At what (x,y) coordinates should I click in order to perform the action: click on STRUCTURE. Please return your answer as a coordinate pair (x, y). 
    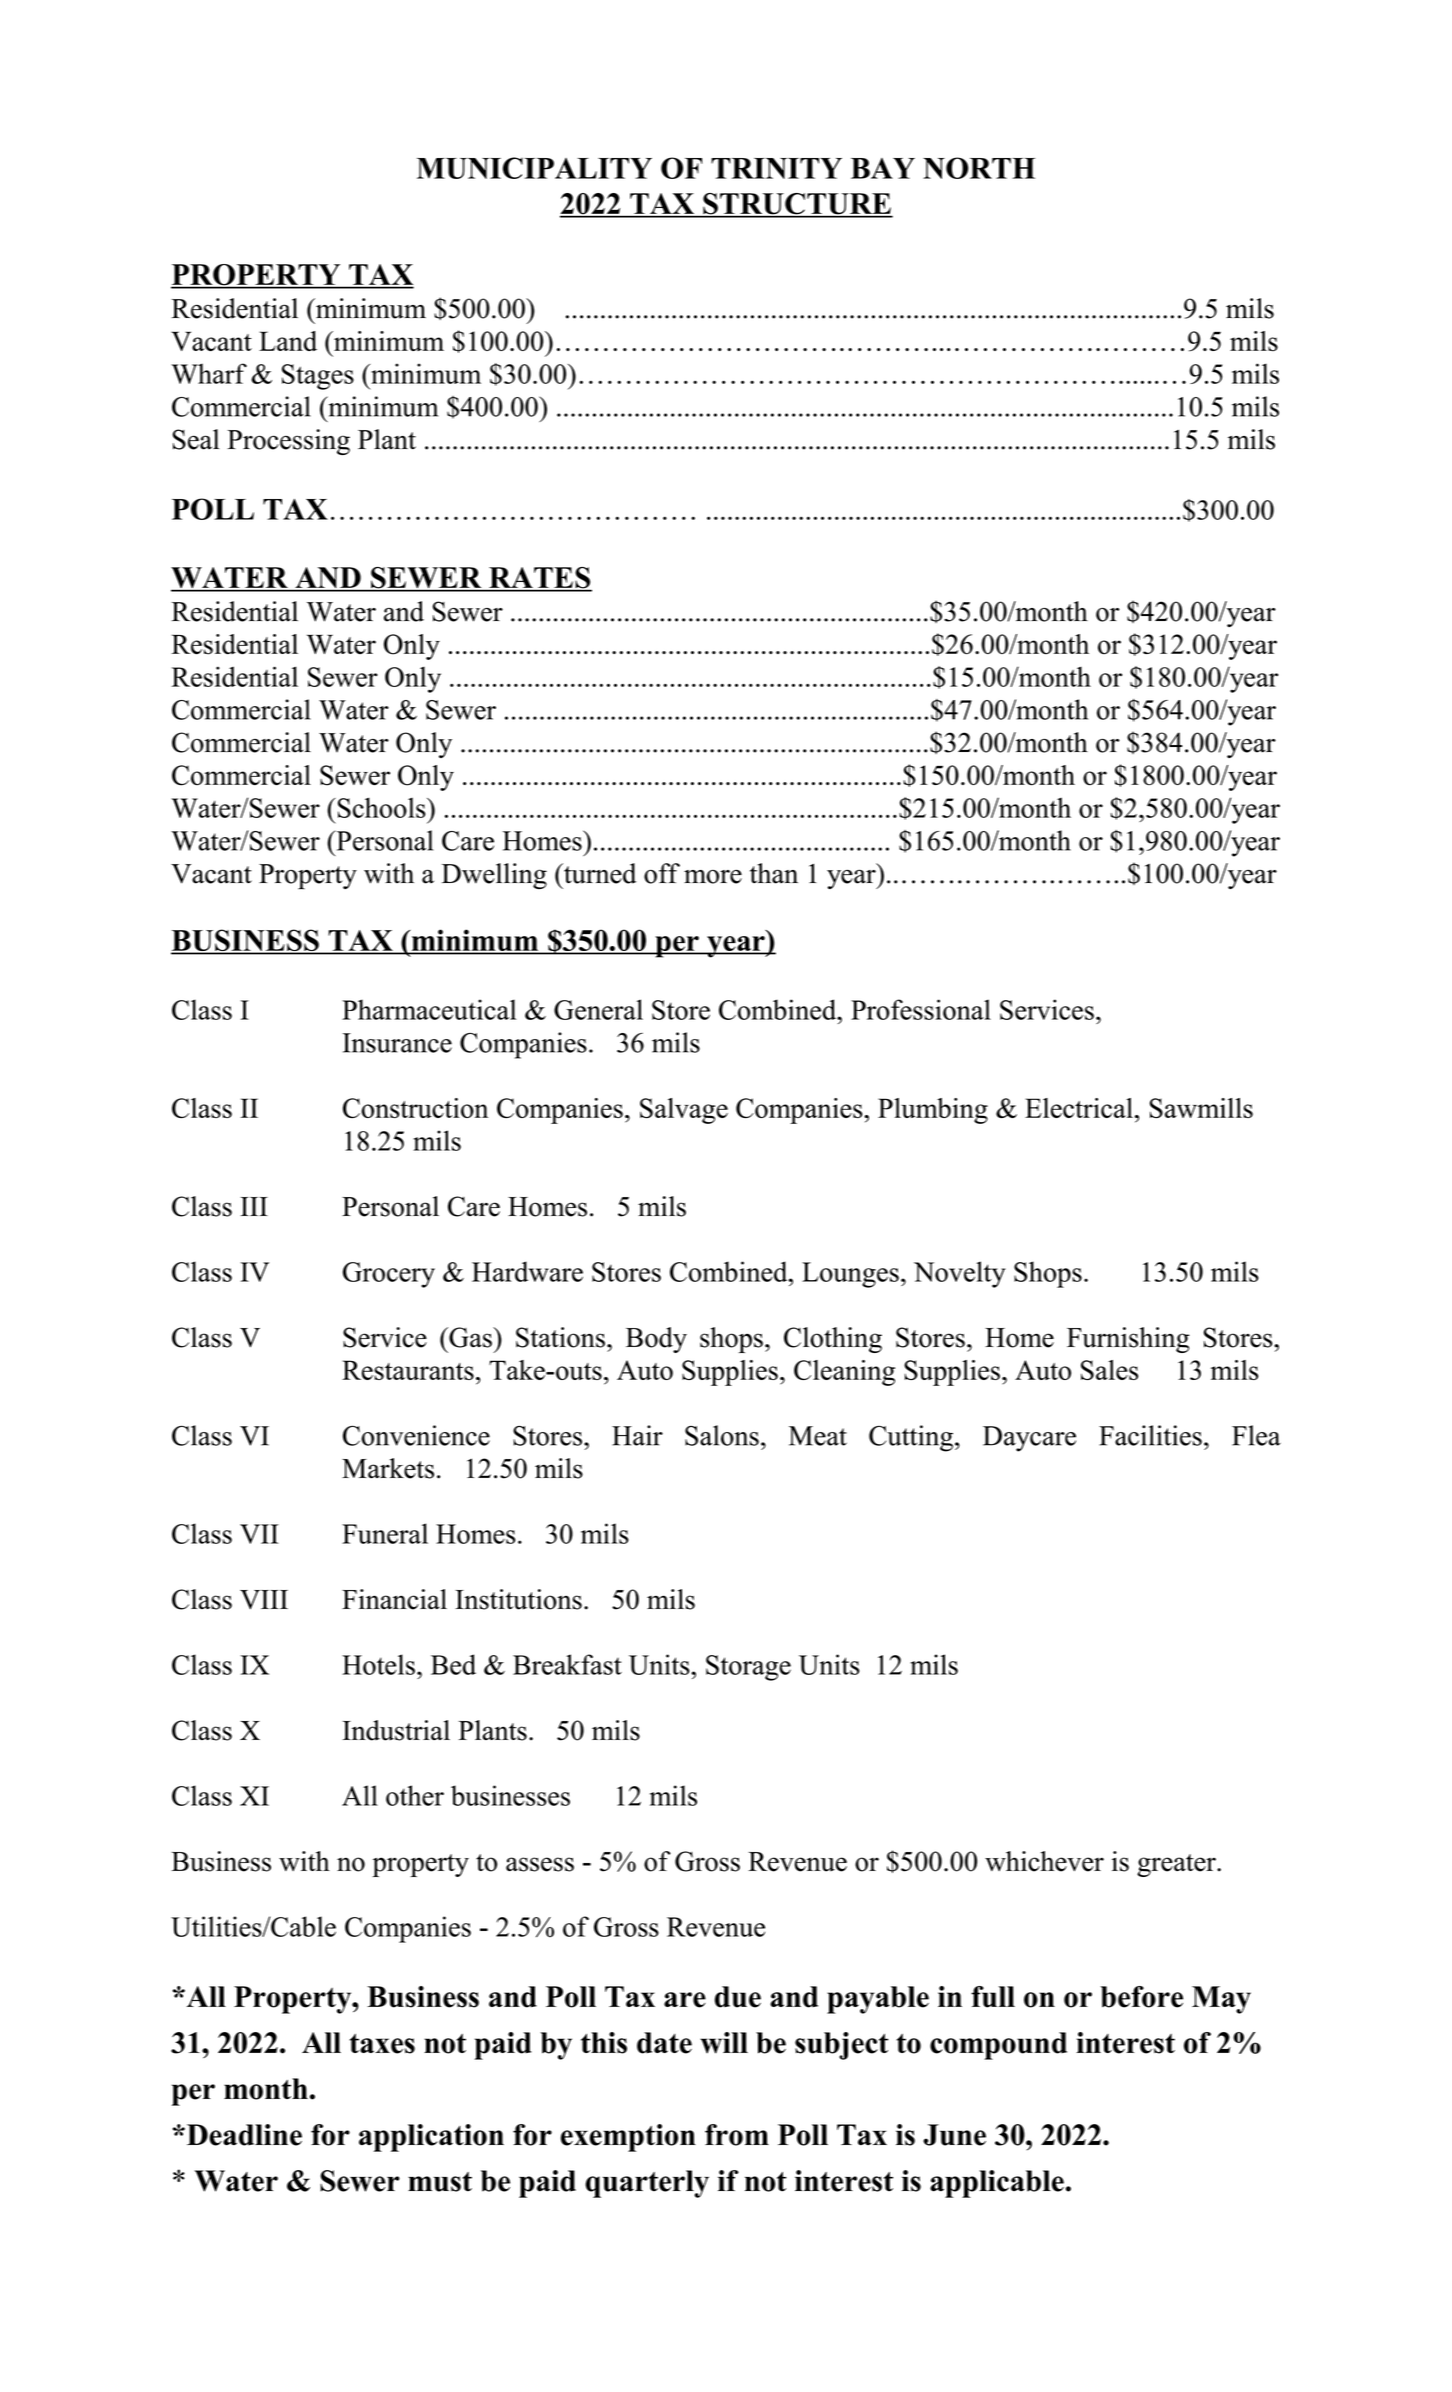
    Looking at the image, I should click on (797, 205).
